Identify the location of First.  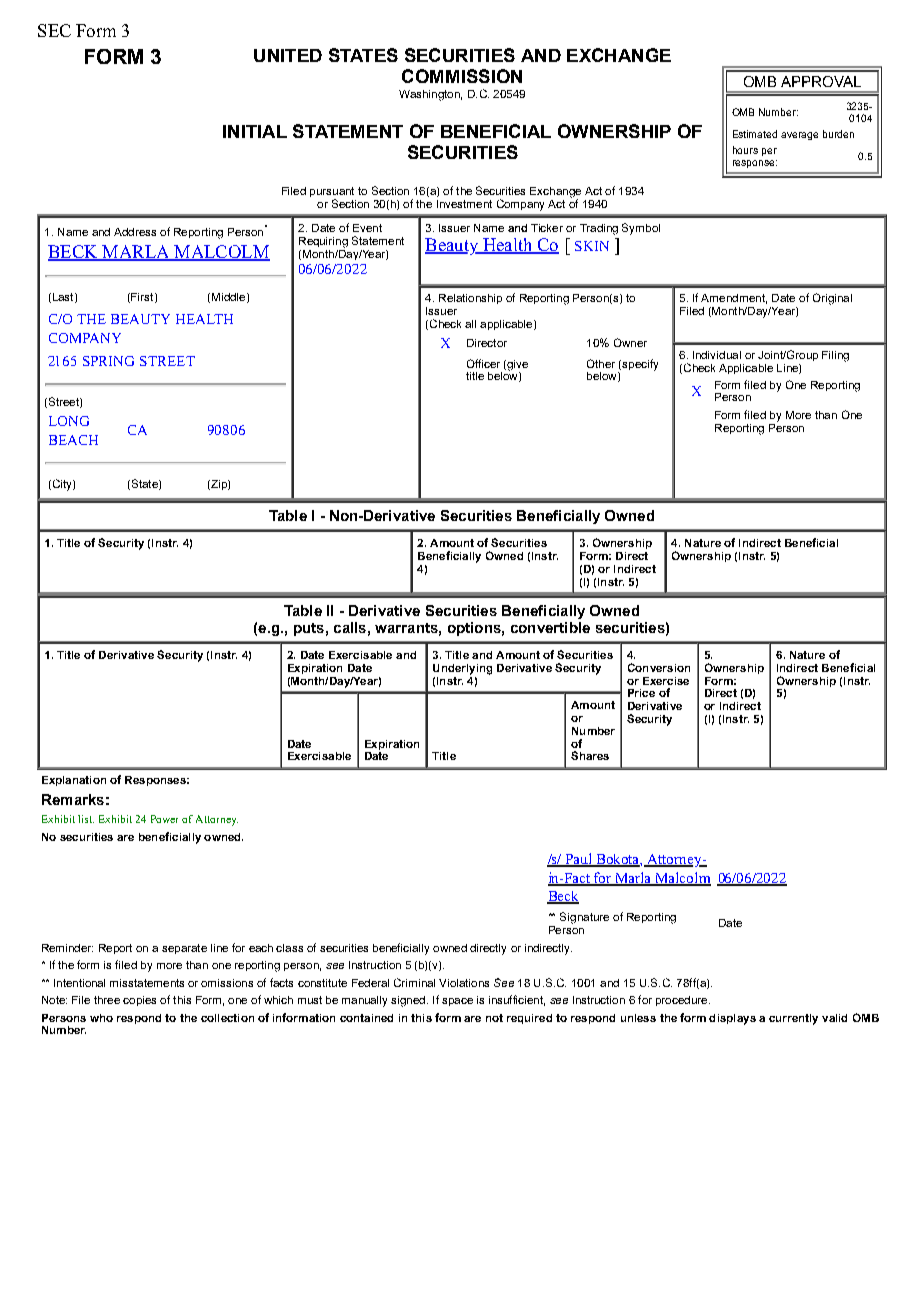
(142, 298).
